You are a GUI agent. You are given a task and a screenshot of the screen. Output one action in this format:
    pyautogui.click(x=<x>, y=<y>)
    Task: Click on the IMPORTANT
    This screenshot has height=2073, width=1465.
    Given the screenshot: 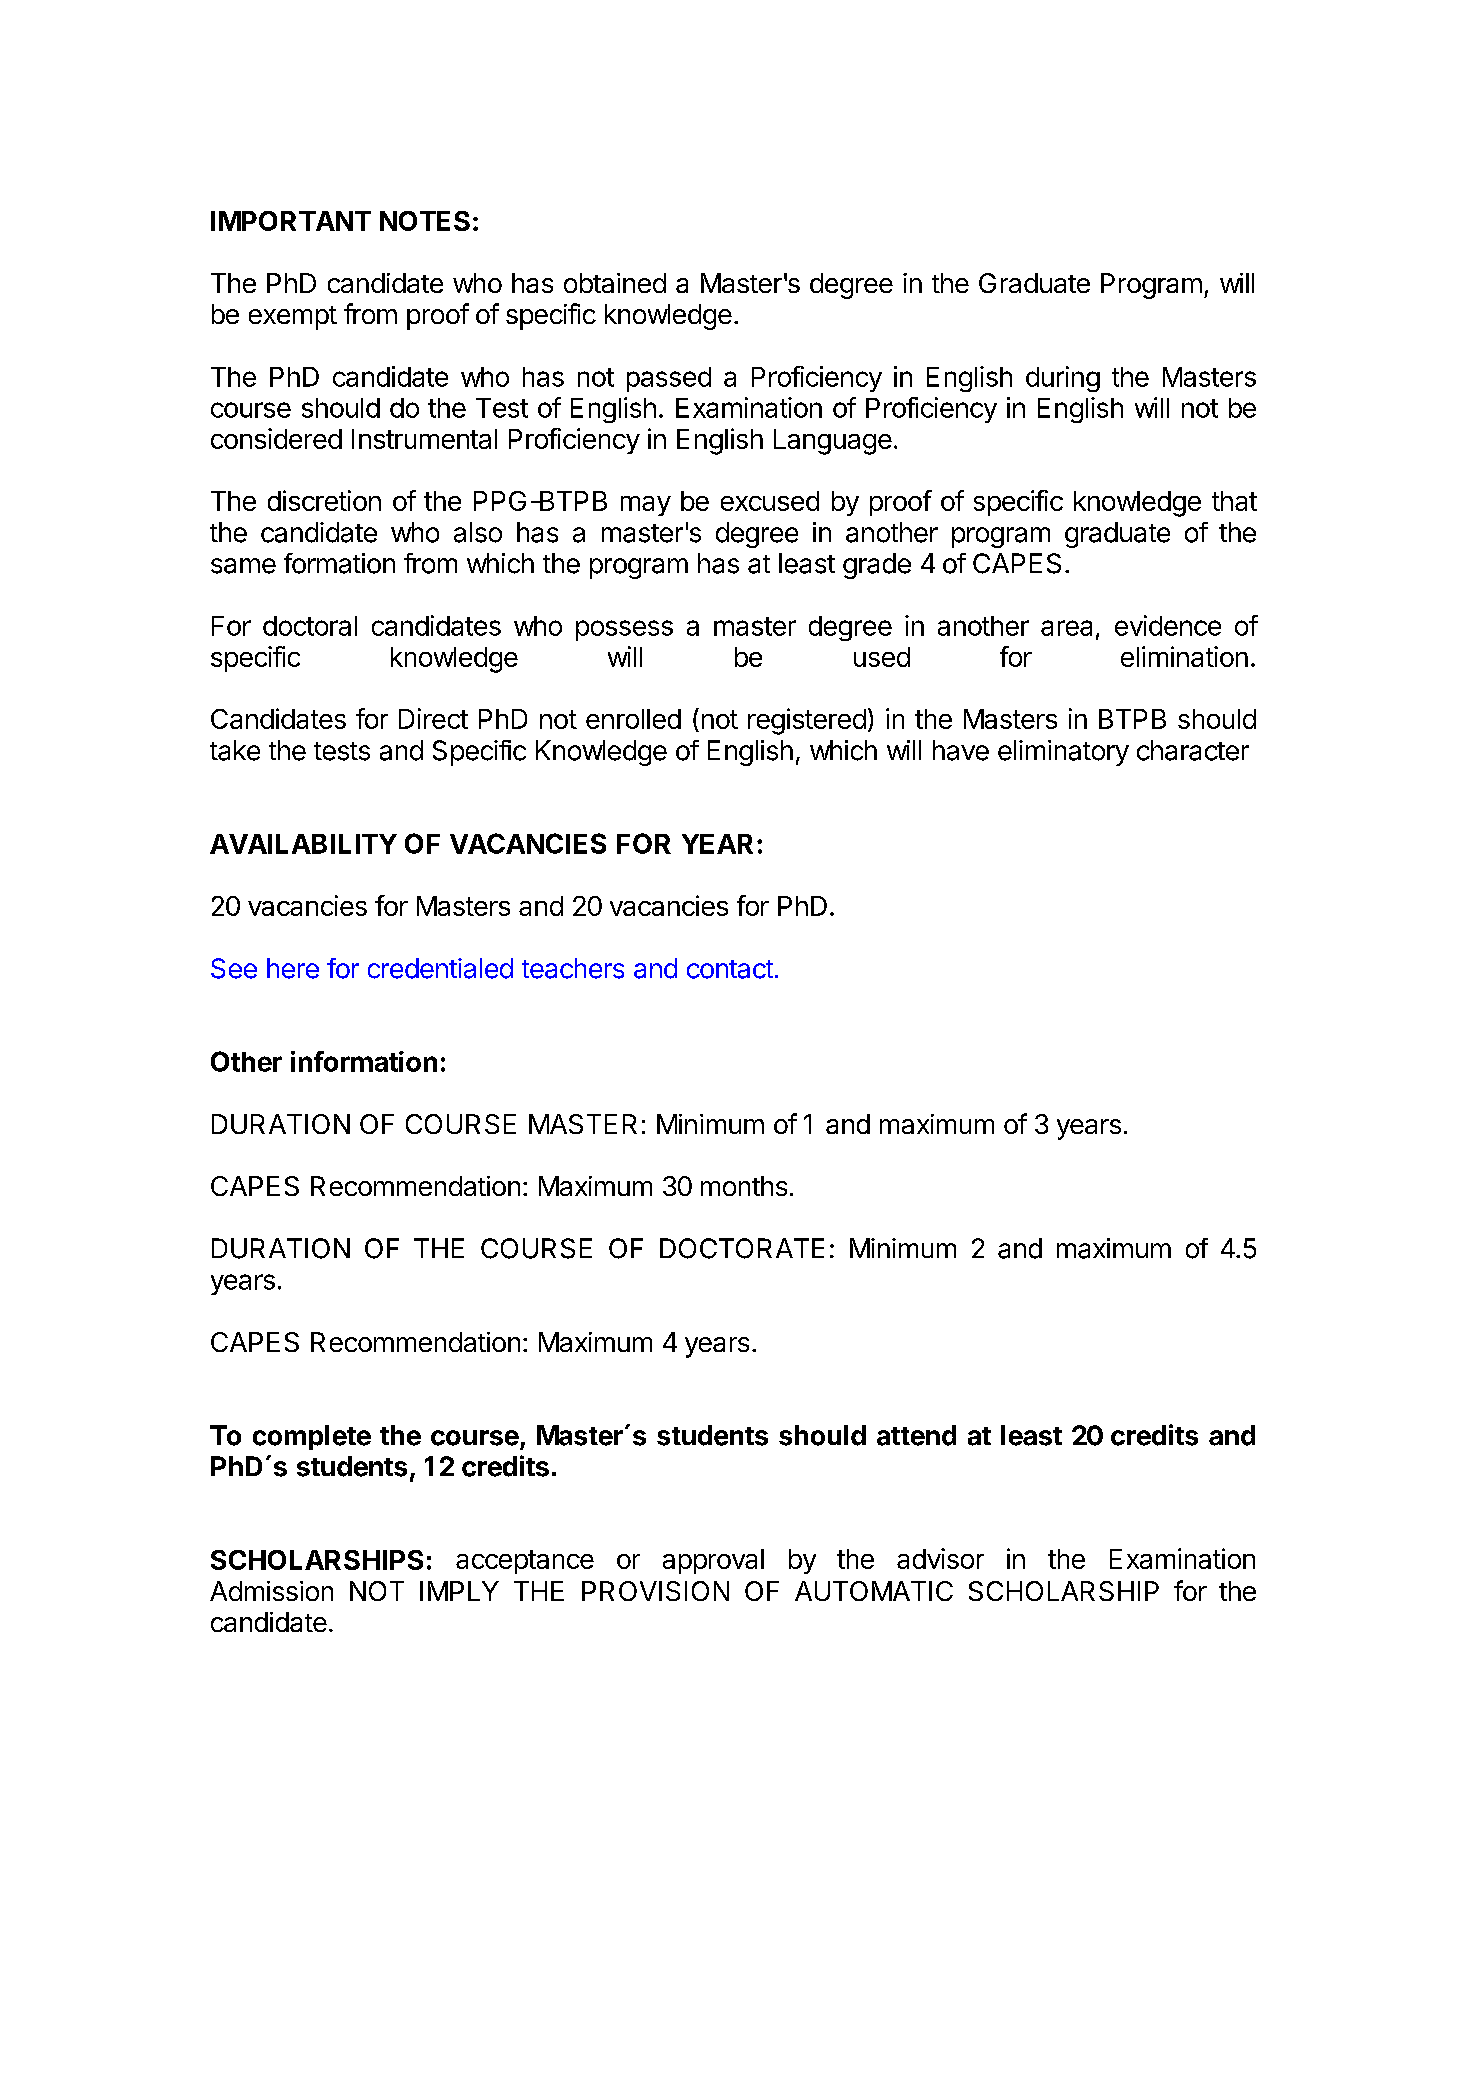 What is the action you would take?
    pyautogui.click(x=291, y=221)
